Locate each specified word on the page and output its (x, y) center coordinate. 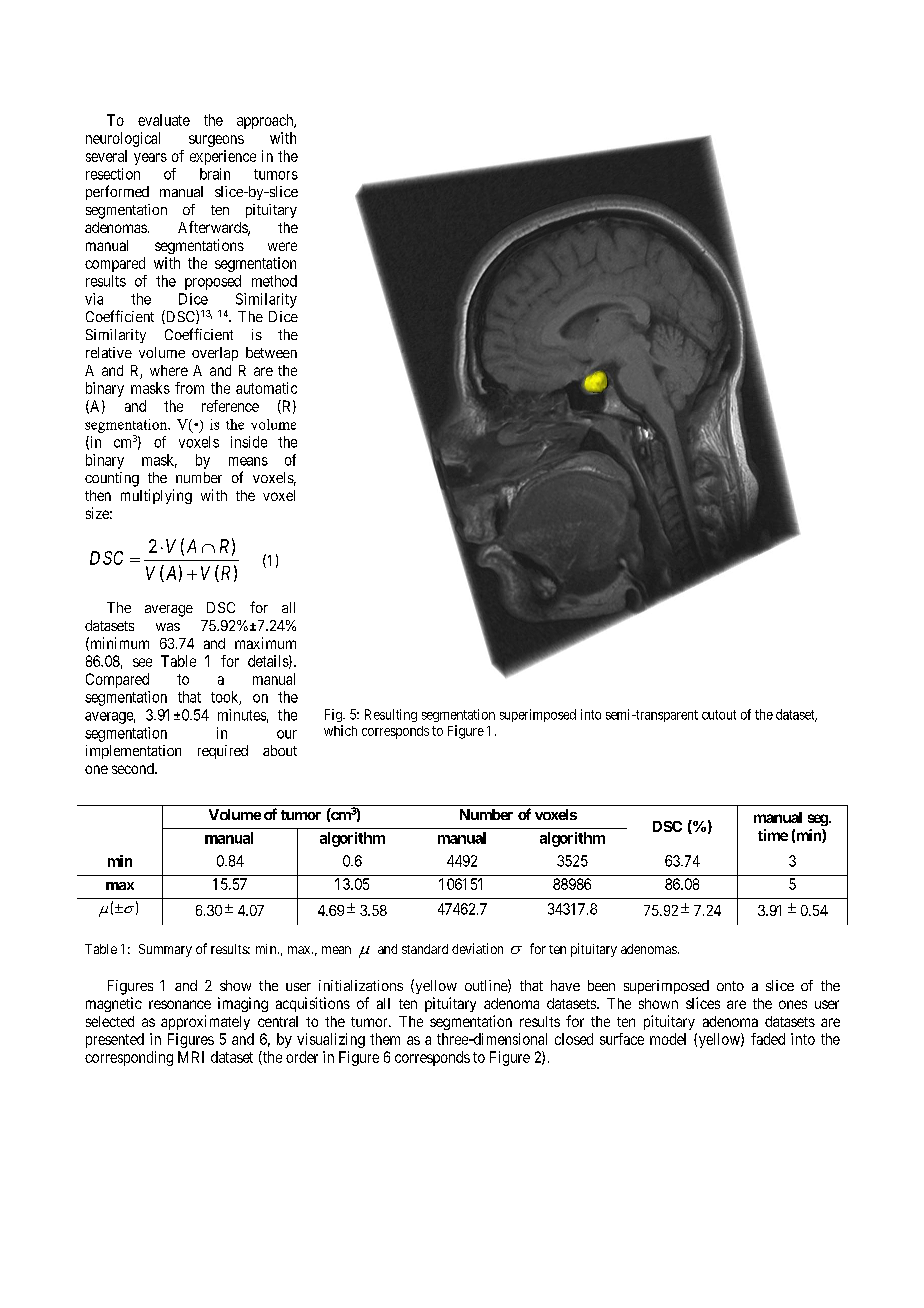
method (274, 281)
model (668, 1039)
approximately (205, 1022)
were (282, 246)
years (150, 159)
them (385, 1039)
